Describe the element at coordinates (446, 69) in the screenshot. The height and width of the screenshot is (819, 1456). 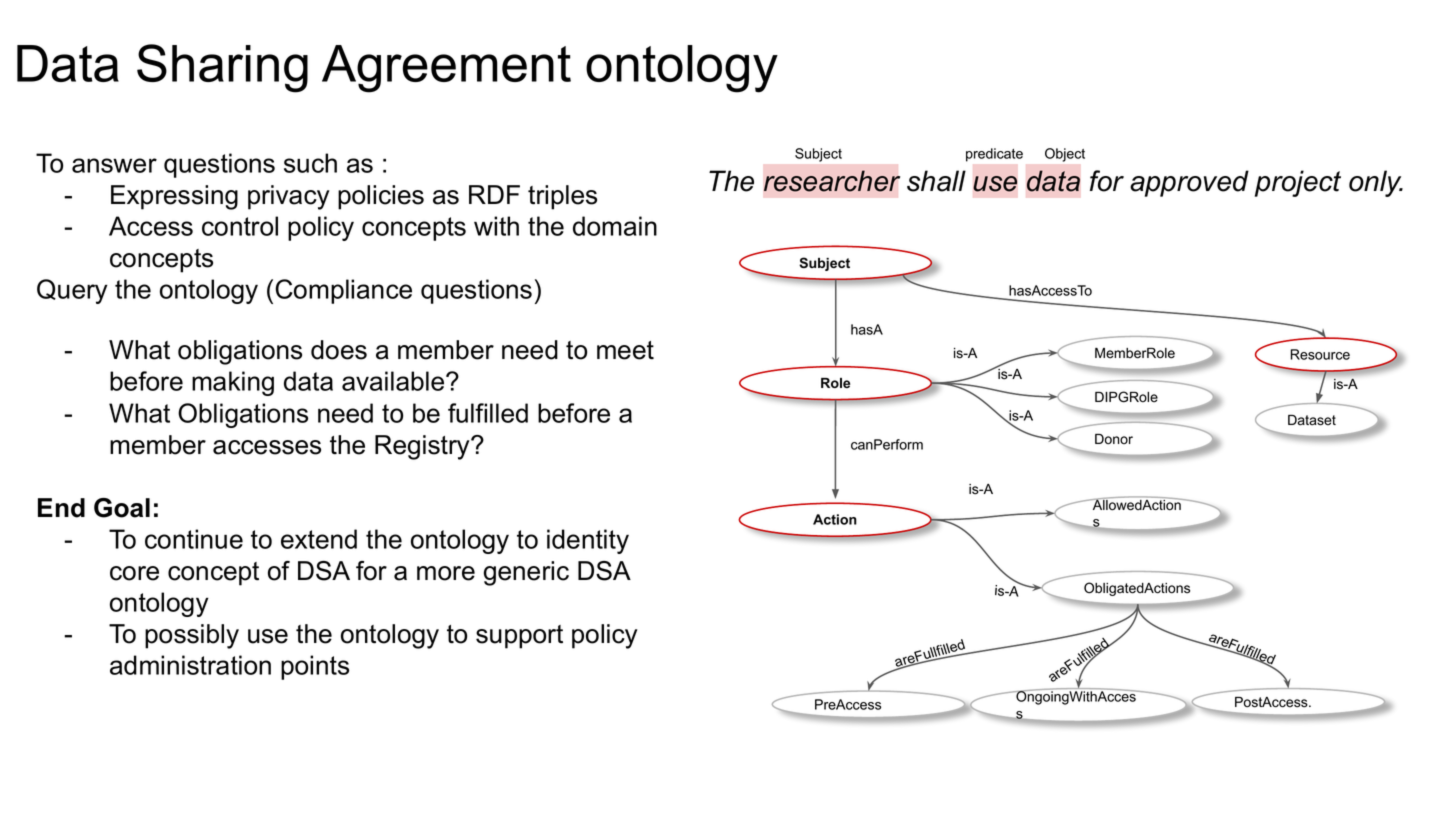
I see `Agreement` at that location.
